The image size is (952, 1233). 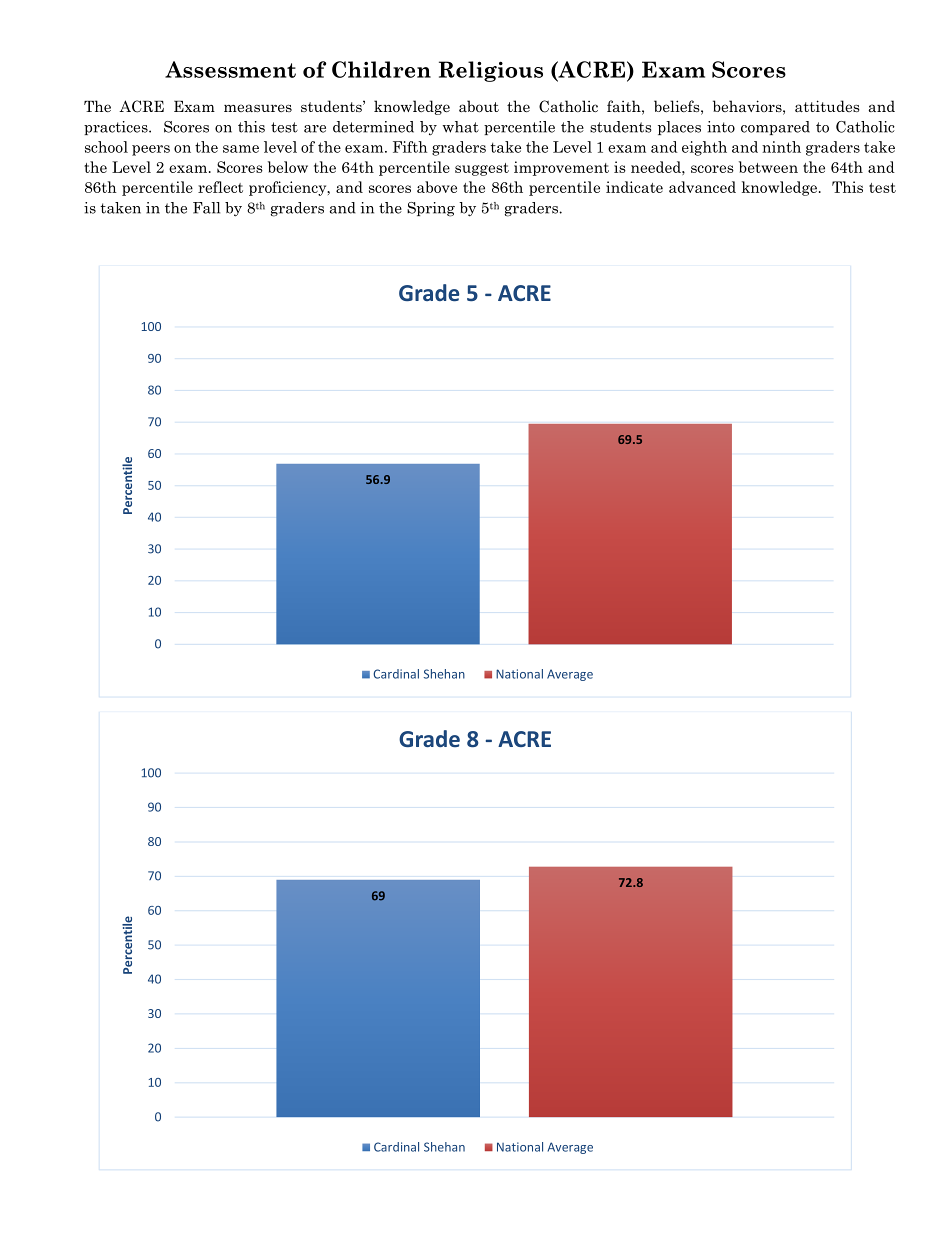 I want to click on Fifth, so click(x=410, y=147).
